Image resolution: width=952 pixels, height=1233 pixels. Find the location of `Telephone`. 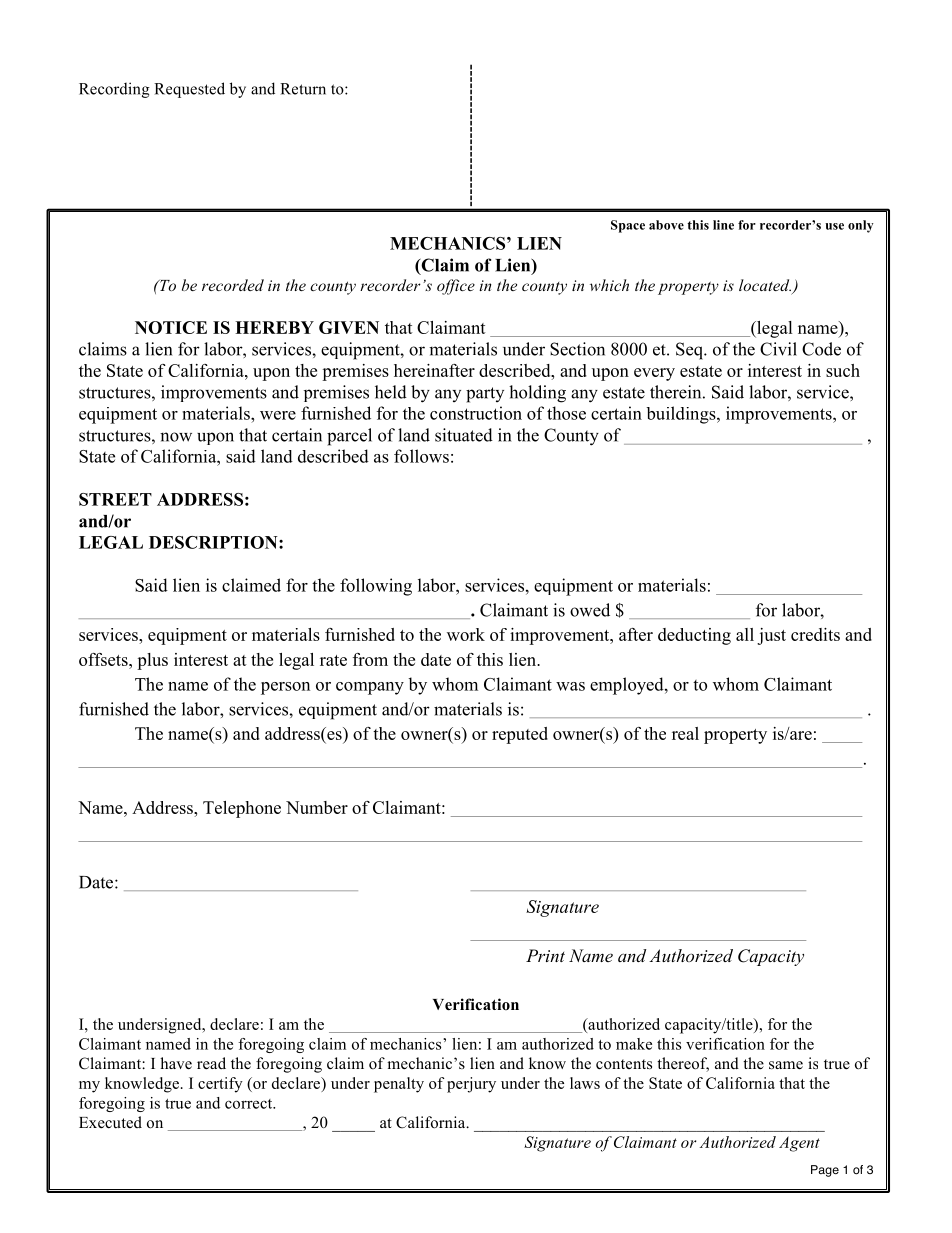

Telephone is located at coordinates (242, 809).
